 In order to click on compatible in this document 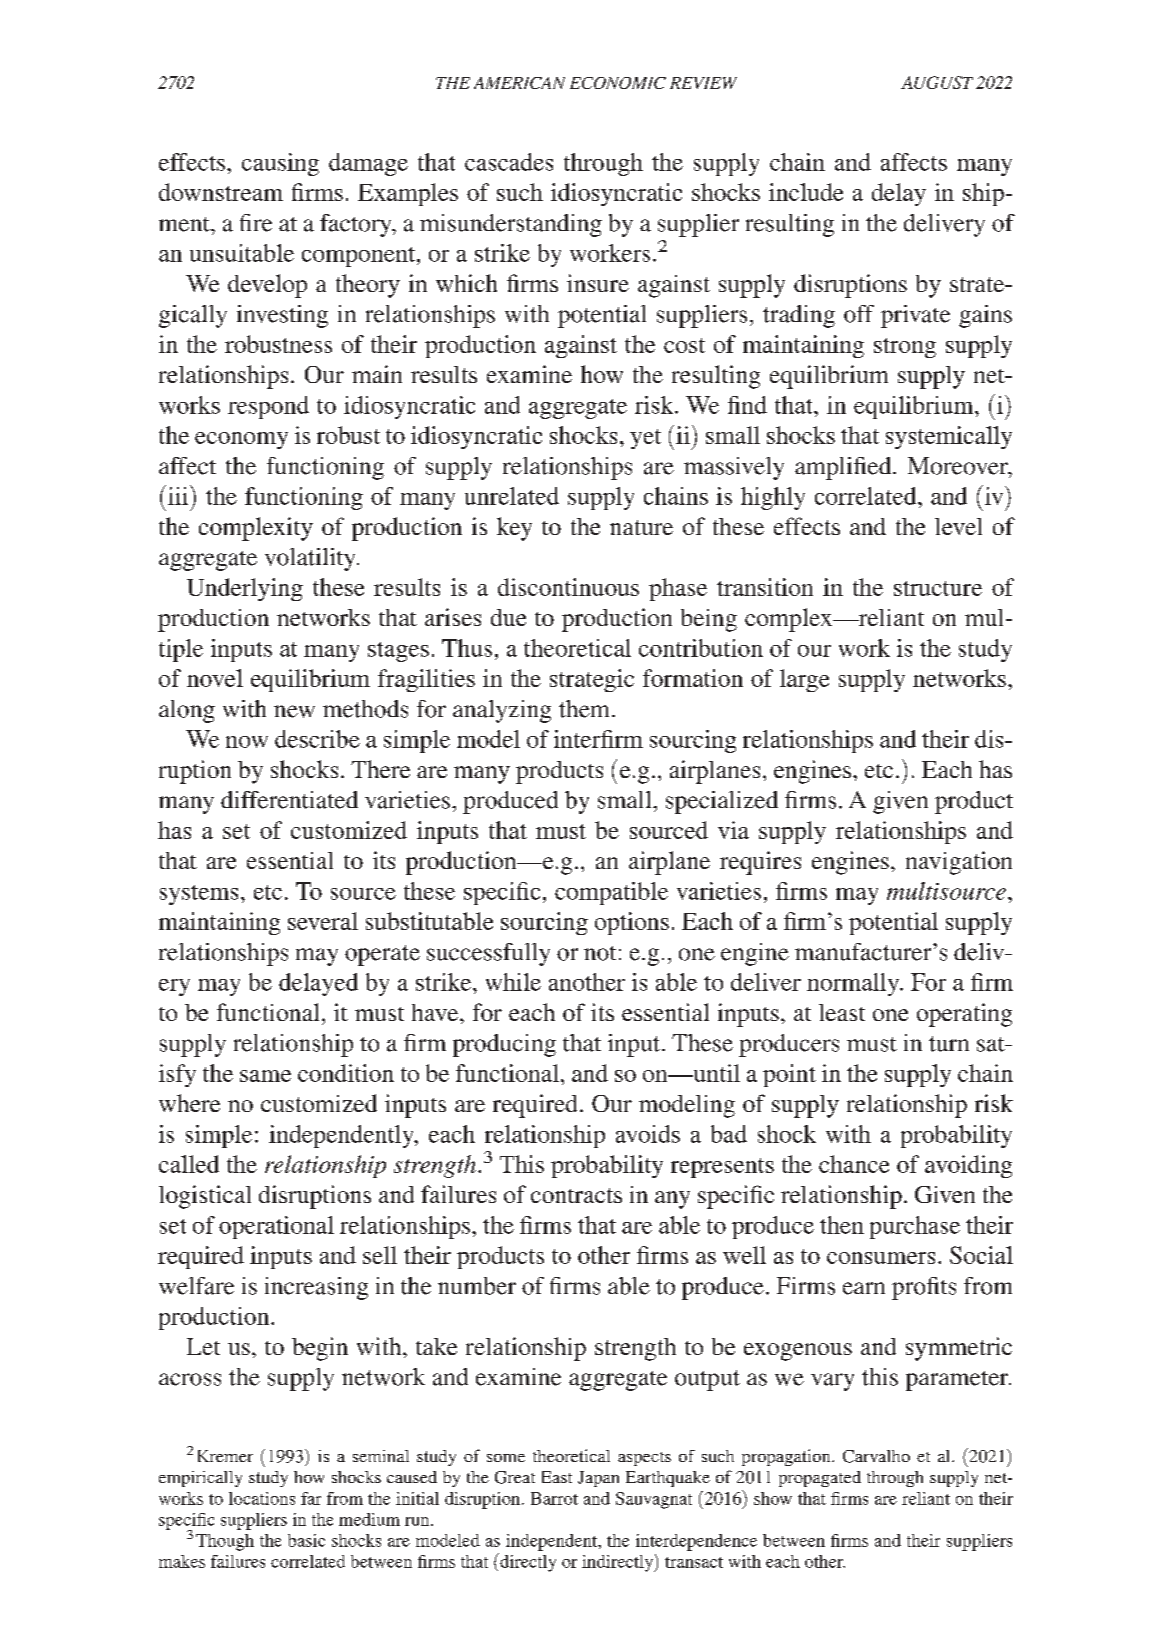, I will do `click(611, 893)`.
